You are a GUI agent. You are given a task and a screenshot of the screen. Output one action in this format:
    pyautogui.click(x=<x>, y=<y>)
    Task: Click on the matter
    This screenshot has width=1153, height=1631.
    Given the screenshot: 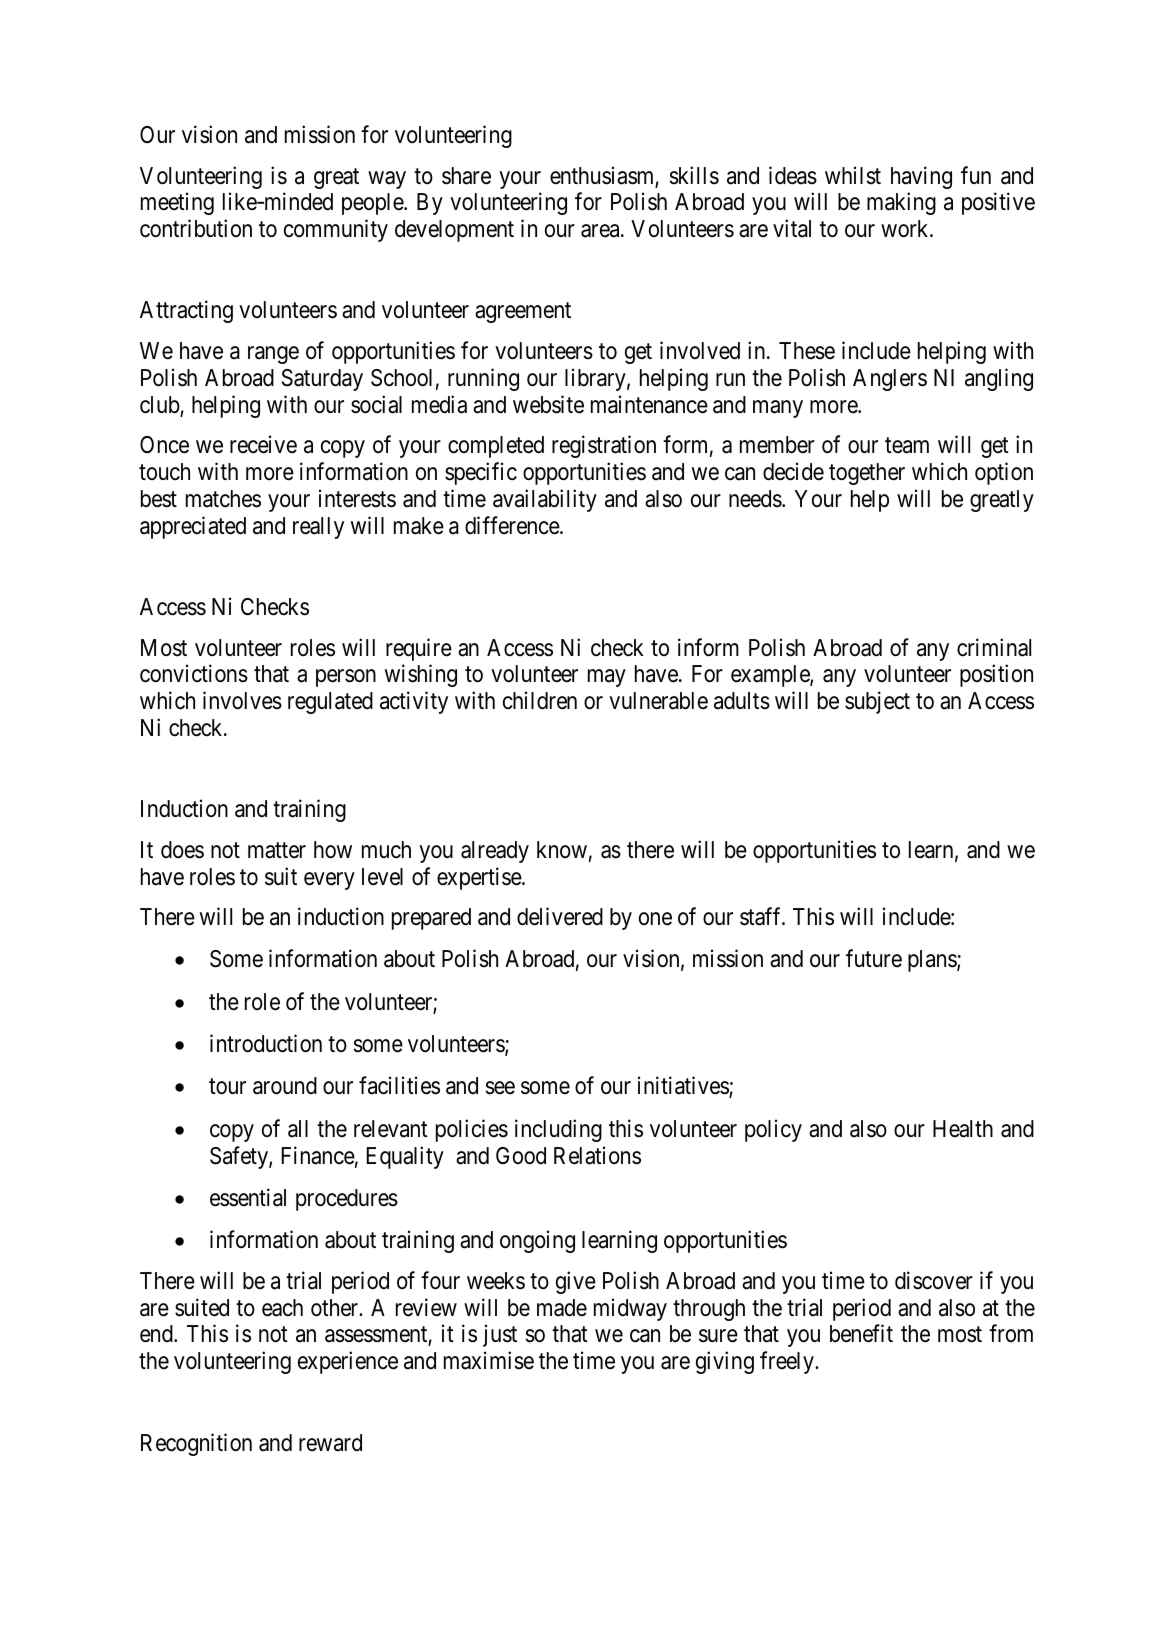 What is the action you would take?
    pyautogui.click(x=277, y=850)
